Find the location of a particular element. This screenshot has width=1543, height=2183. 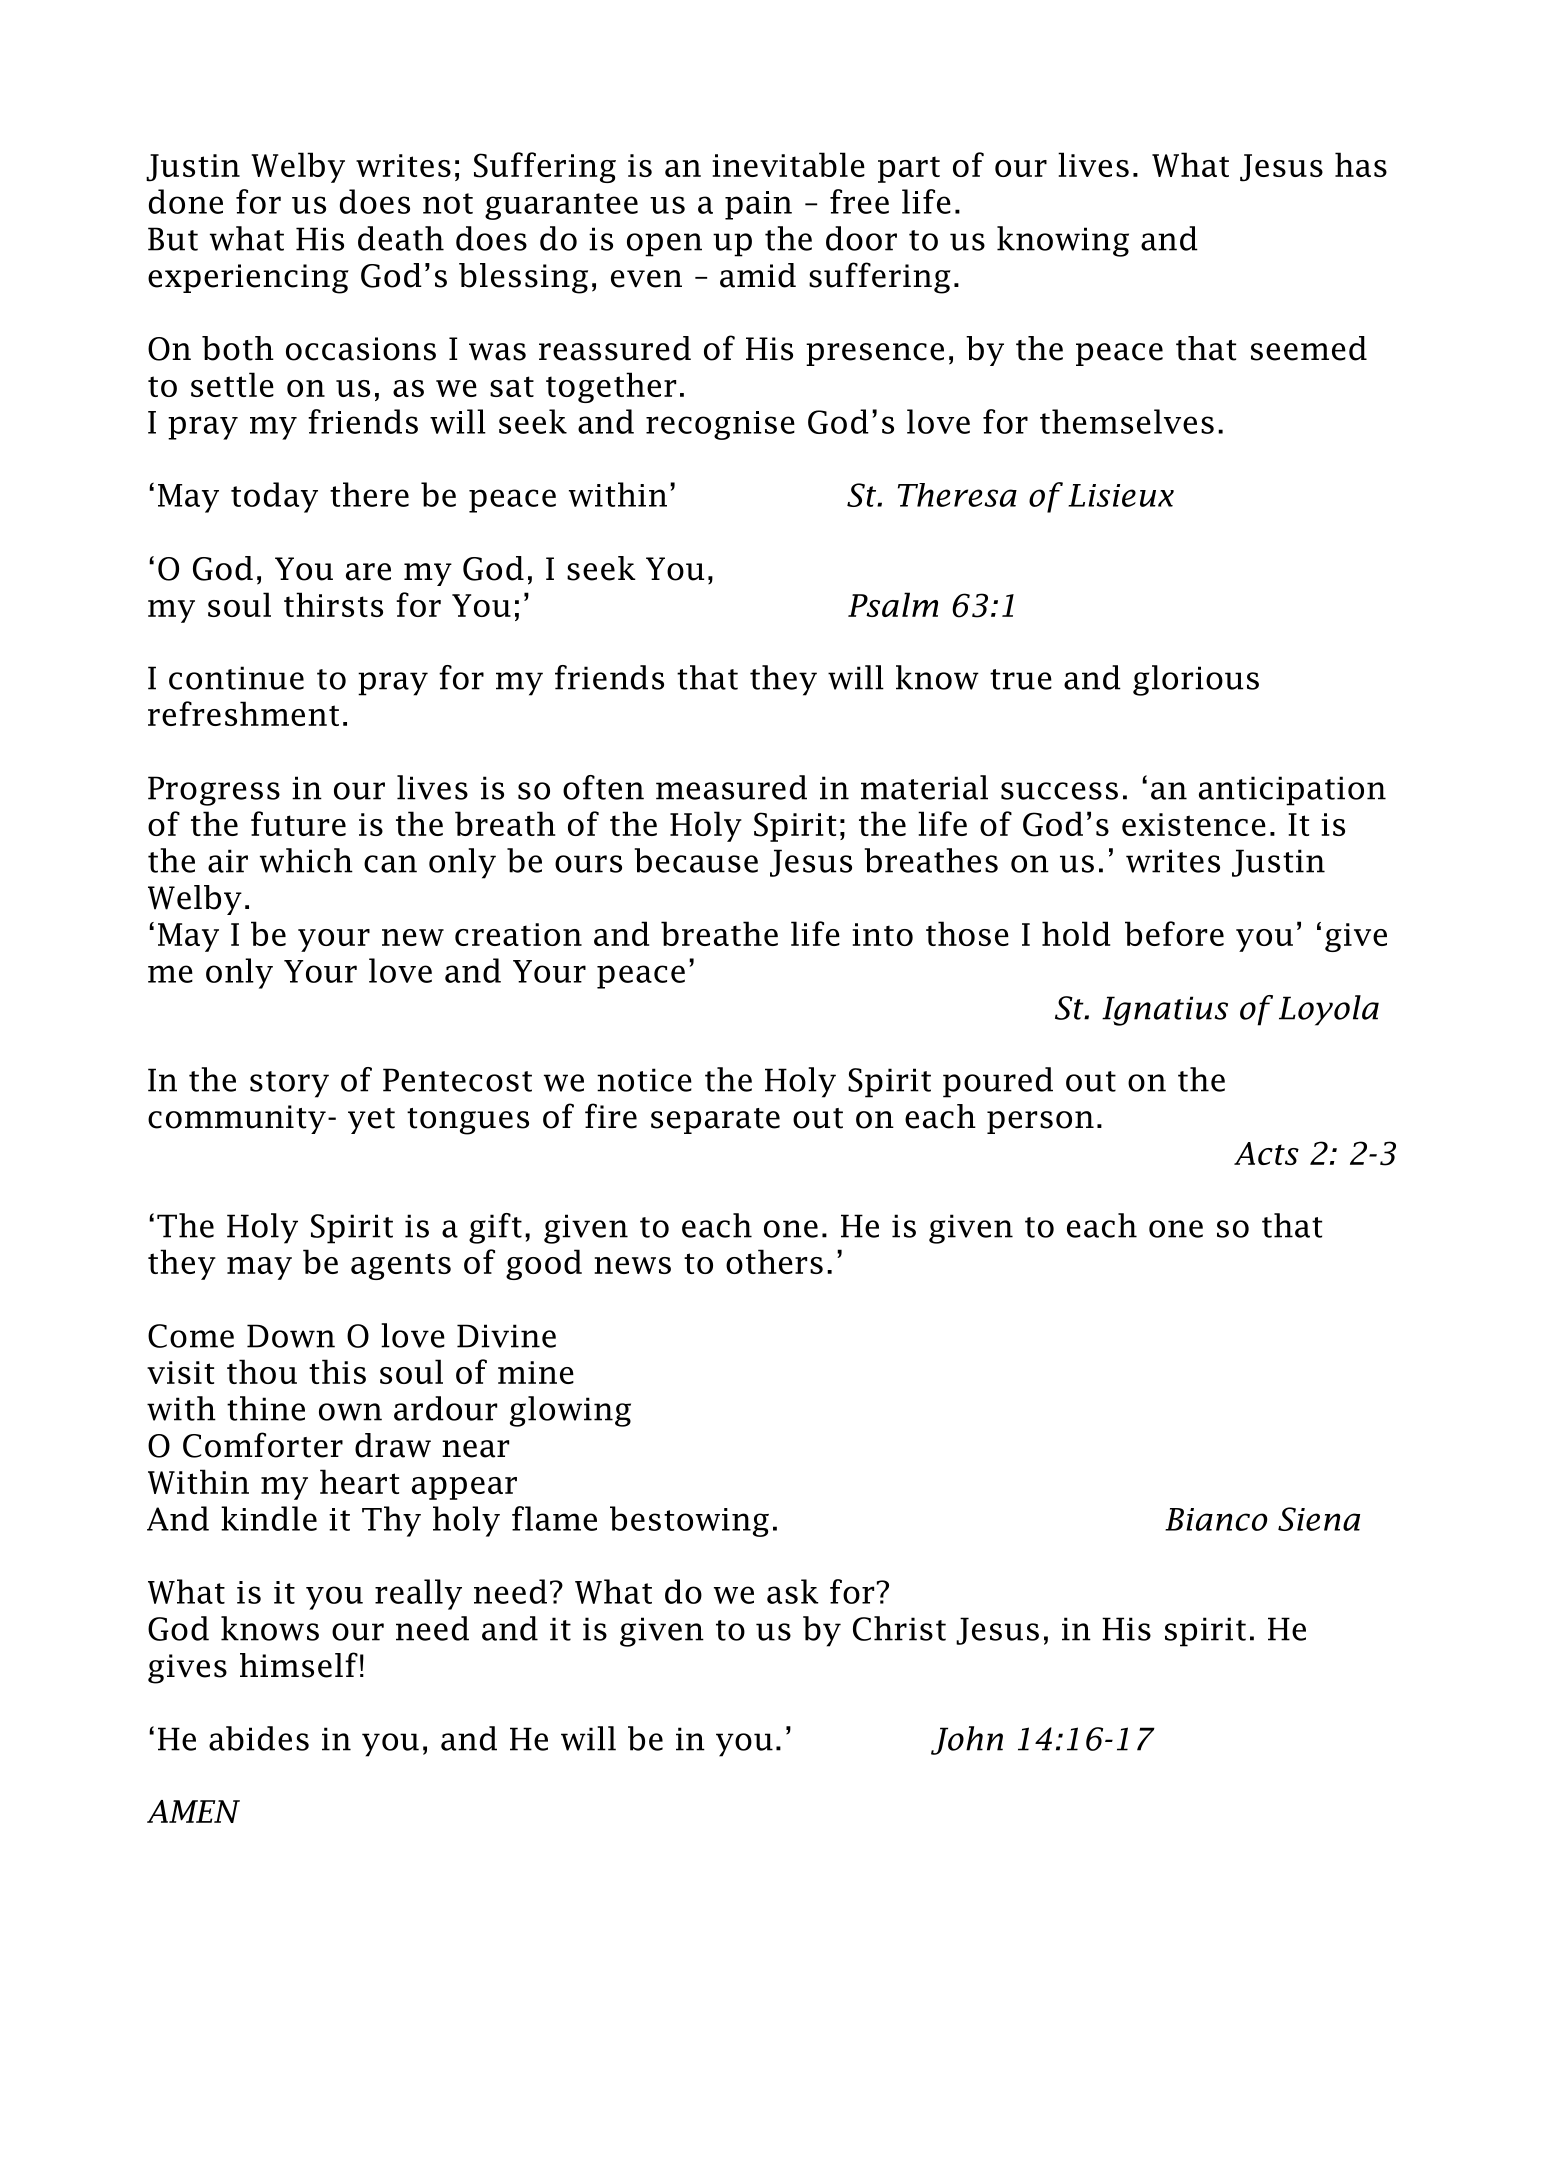

death is located at coordinates (401, 238).
